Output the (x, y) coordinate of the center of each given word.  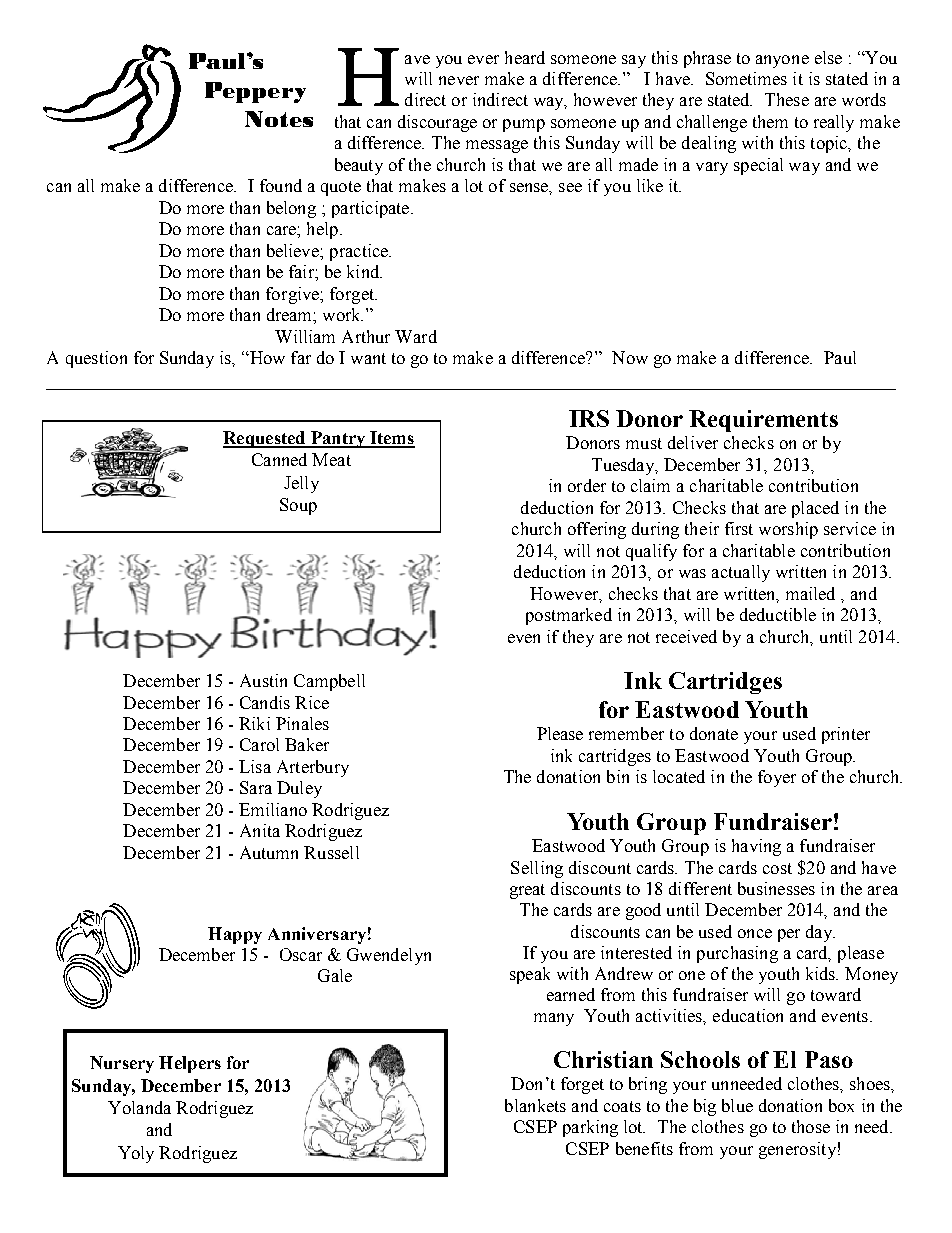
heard (525, 57)
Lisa (255, 766)
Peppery (255, 92)
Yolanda (139, 1107)
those (811, 1126)
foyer (777, 778)
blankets (535, 1105)
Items (391, 439)
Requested (265, 439)
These (787, 99)
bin (618, 776)
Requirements (763, 421)
